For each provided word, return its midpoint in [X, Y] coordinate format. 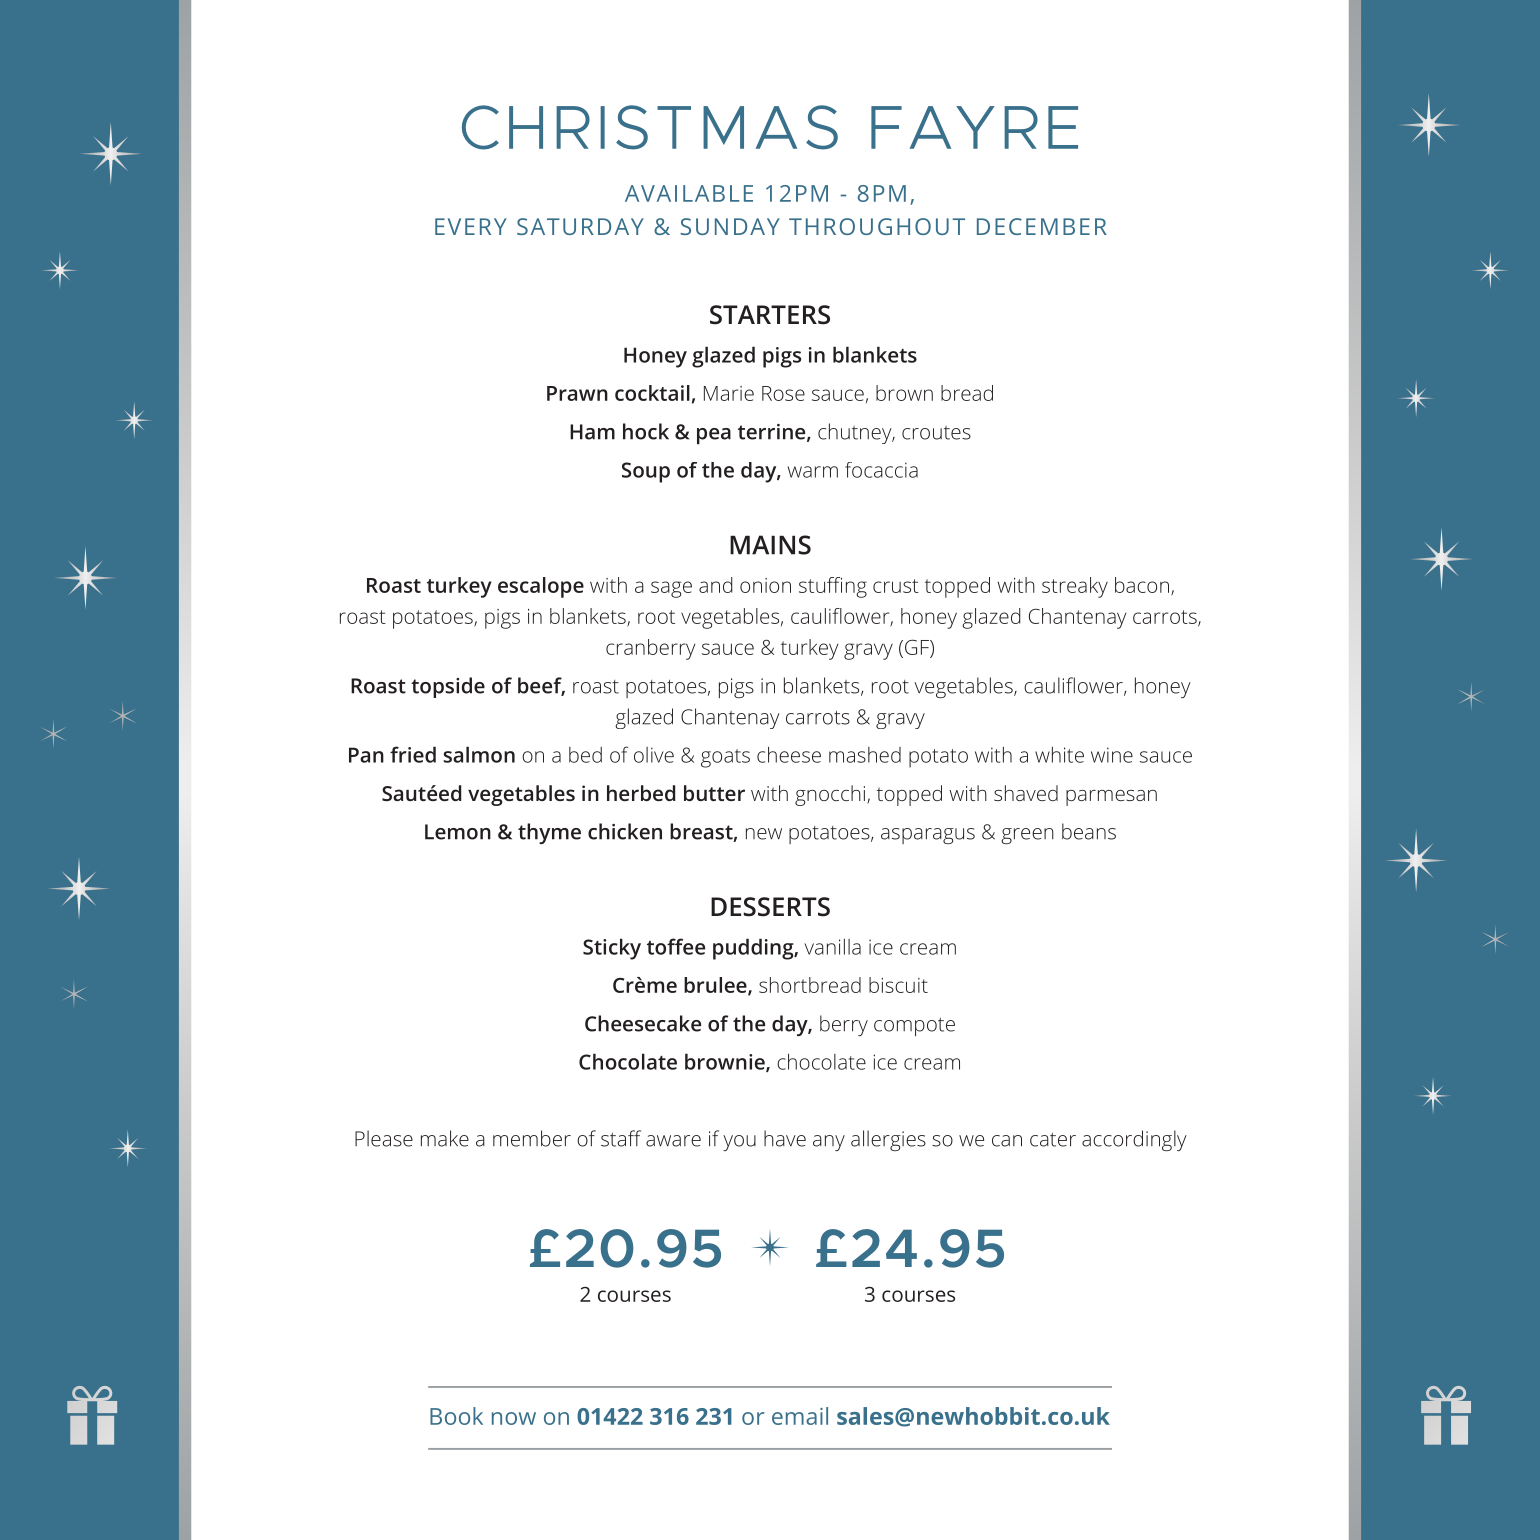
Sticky [612, 949]
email [800, 1416]
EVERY [471, 226]
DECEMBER [1042, 226]
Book [456, 1416]
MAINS [770, 545]
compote [914, 1027]
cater [1053, 1140]
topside [448, 687]
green [1027, 836]
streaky [1075, 587]
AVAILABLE [689, 193]
